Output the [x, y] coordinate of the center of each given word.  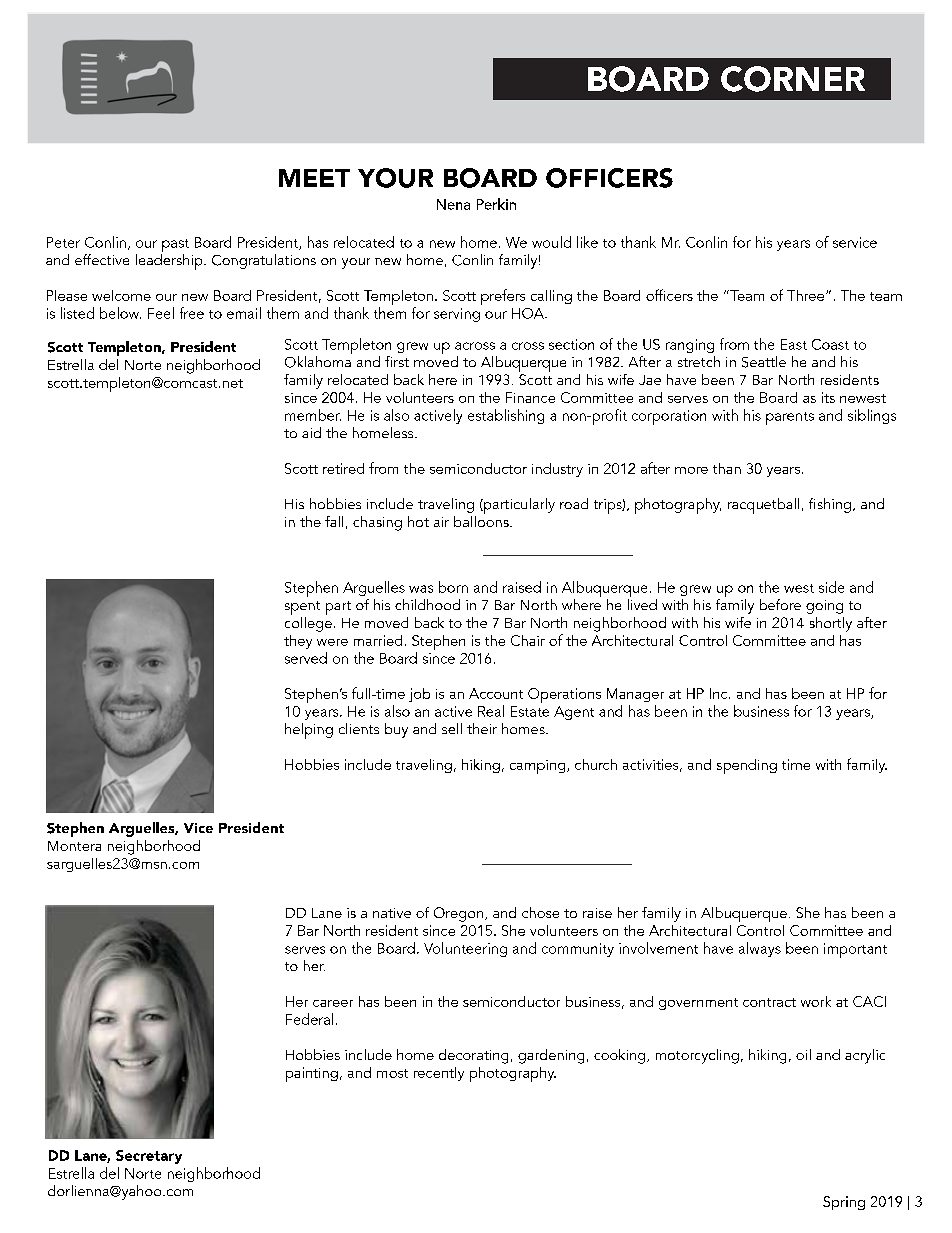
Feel [161, 313]
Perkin [496, 204]
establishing [506, 416]
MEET [314, 178]
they [298, 642]
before [780, 604]
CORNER [793, 79]
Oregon [458, 914]
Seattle [764, 362]
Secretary [149, 1157]
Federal [309, 1019]
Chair [528, 640]
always [760, 949]
